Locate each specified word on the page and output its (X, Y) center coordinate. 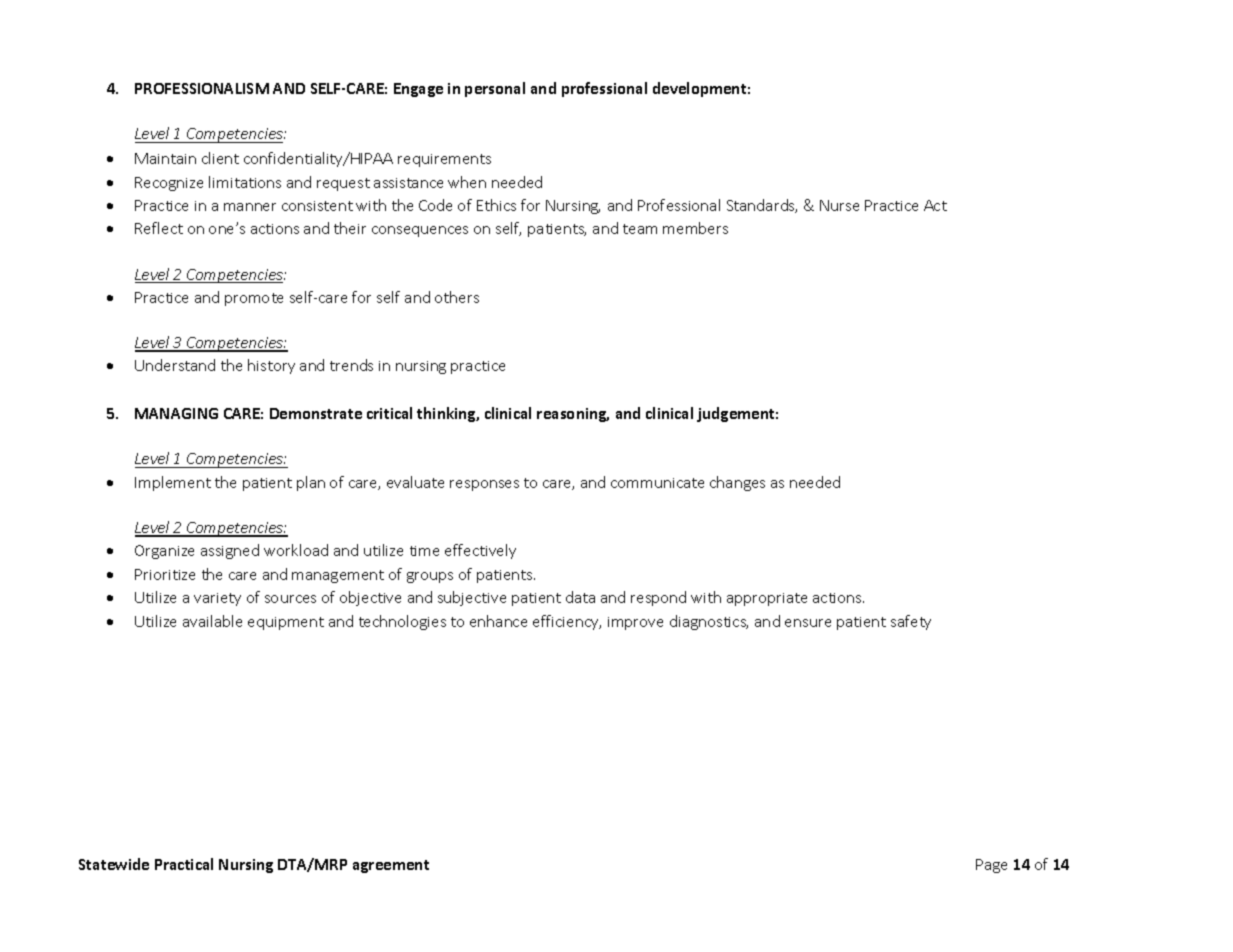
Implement (173, 483)
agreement (391, 866)
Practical (184, 864)
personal (495, 89)
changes (737, 483)
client (220, 158)
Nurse (839, 205)
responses (484, 485)
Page (991, 866)
